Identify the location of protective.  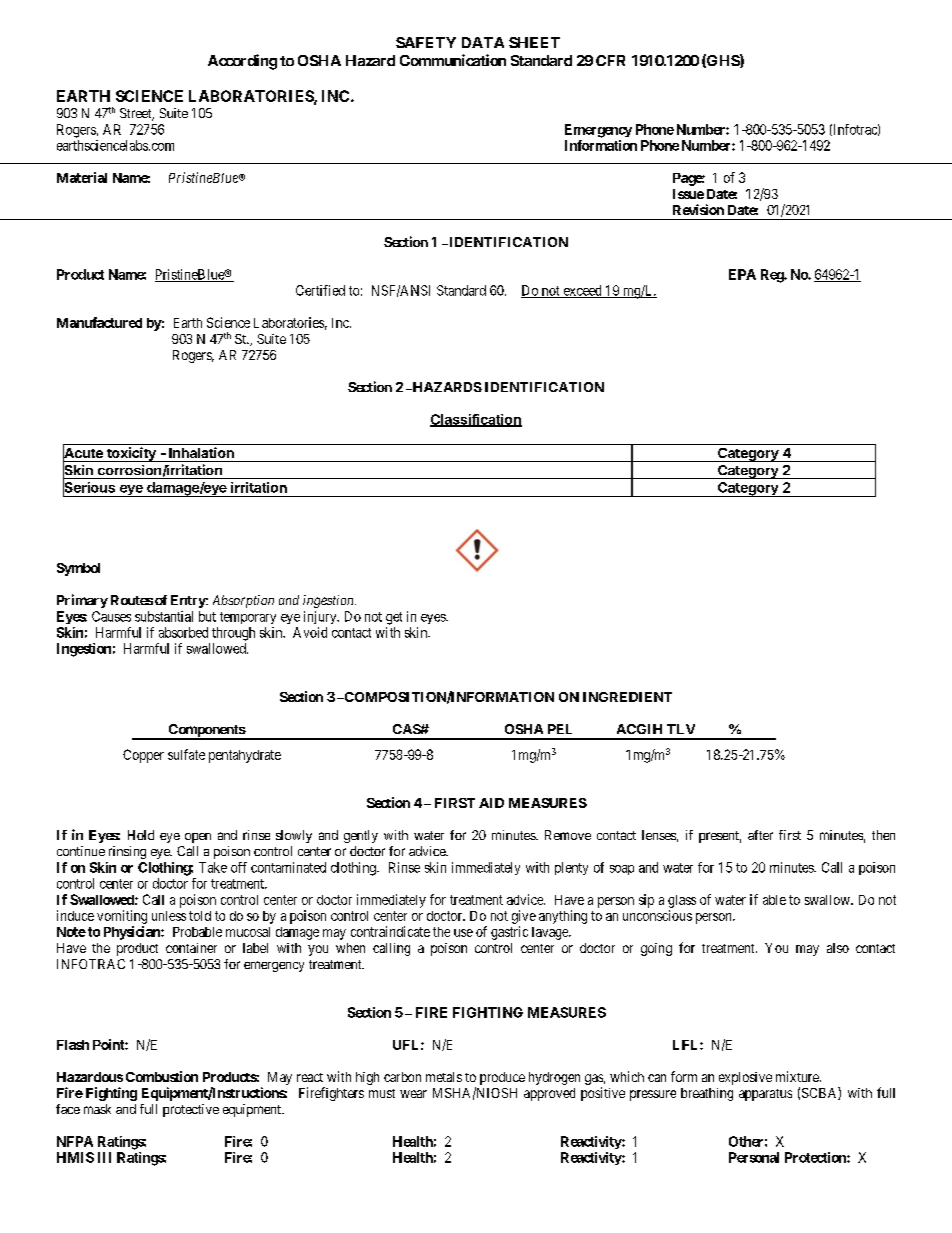
(191, 1110).
